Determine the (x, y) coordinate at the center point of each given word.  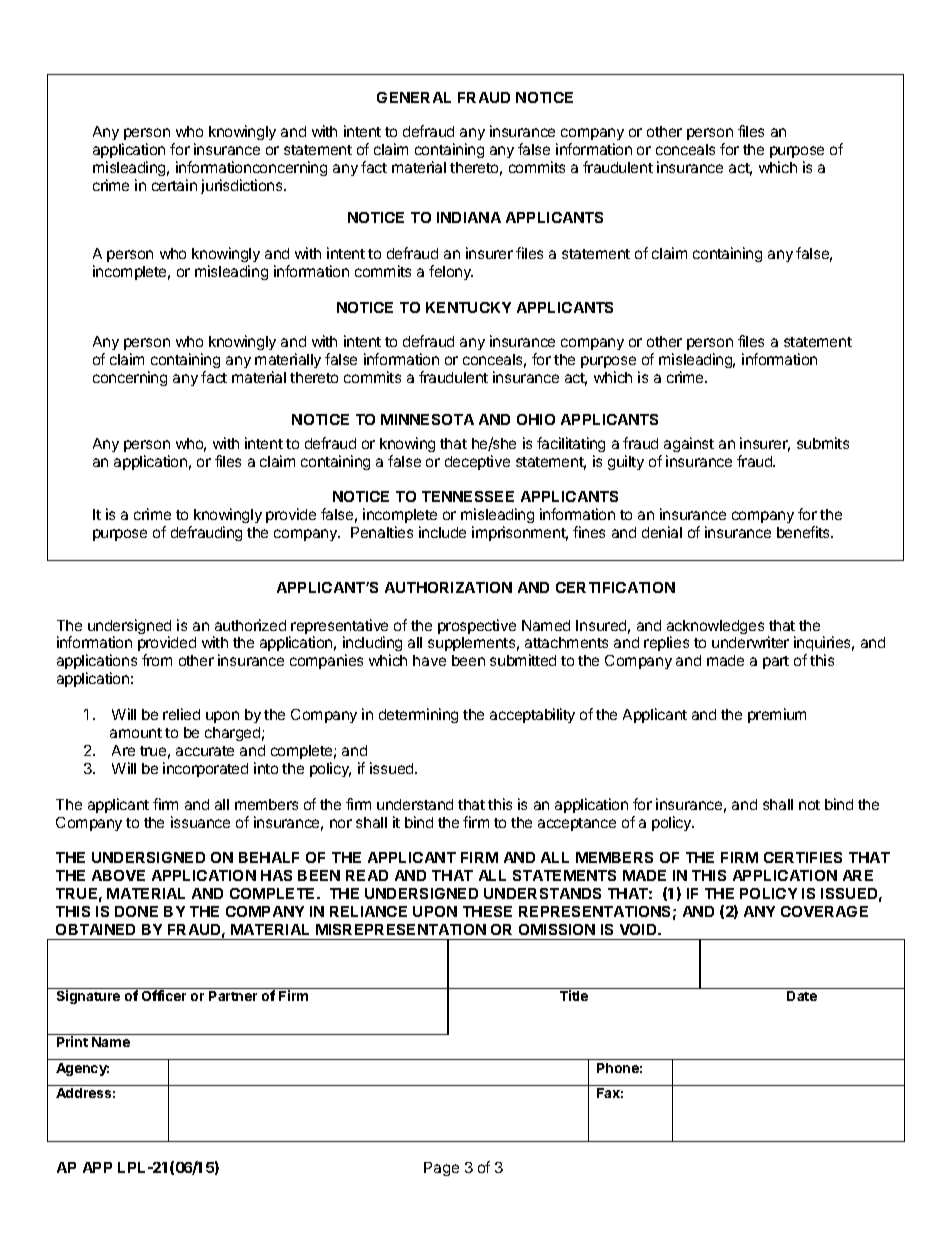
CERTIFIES (803, 857)
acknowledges (715, 628)
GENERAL (414, 97)
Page (441, 1169)
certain (174, 185)
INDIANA (469, 217)
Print (72, 1041)
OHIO (536, 419)
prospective (477, 626)
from (157, 660)
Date (802, 996)
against (689, 444)
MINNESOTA (427, 419)
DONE (136, 911)
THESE (487, 911)
